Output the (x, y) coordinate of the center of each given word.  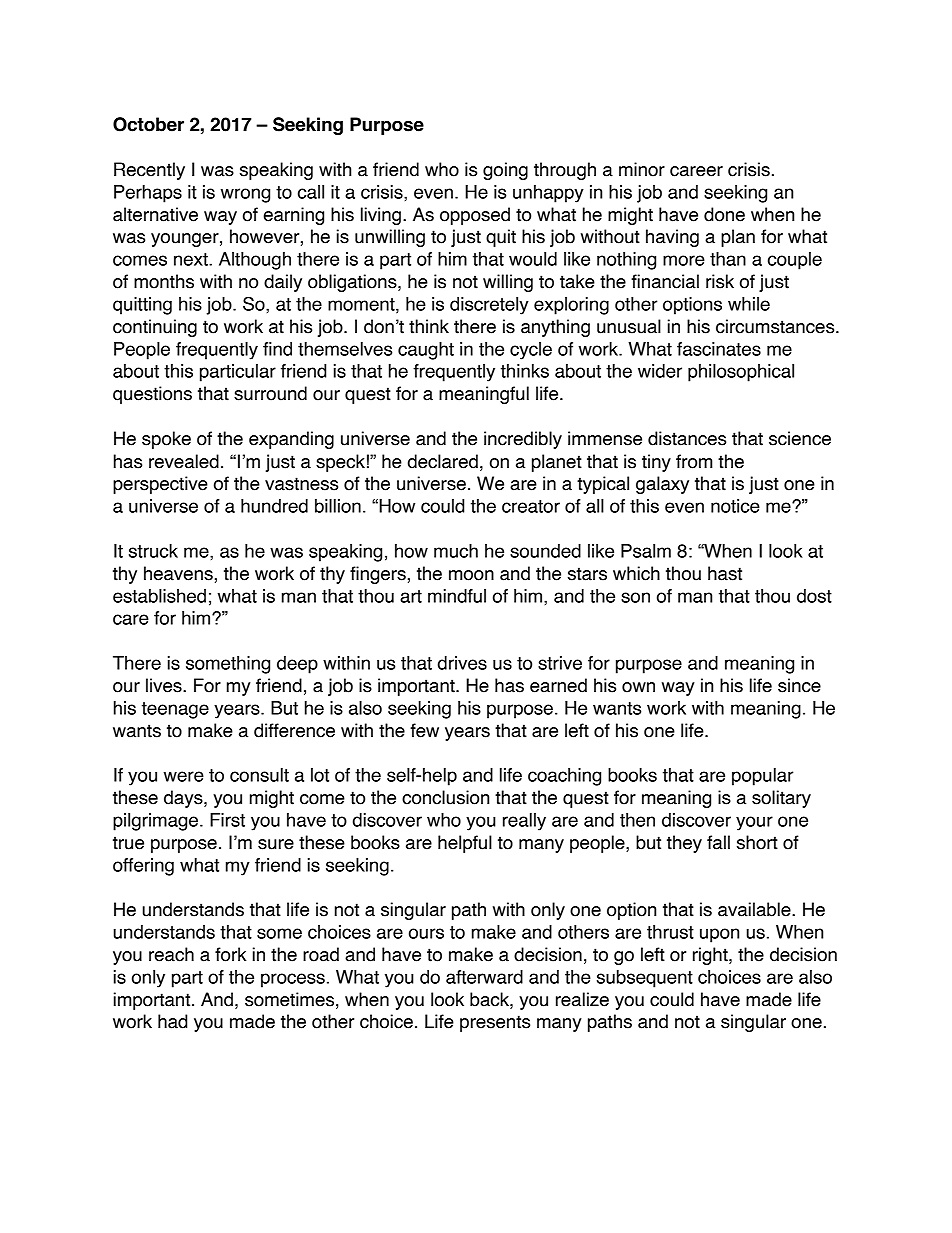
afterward (484, 977)
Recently (149, 171)
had (172, 1021)
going (505, 171)
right (711, 956)
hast (725, 573)
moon (471, 575)
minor (642, 169)
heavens (178, 573)
